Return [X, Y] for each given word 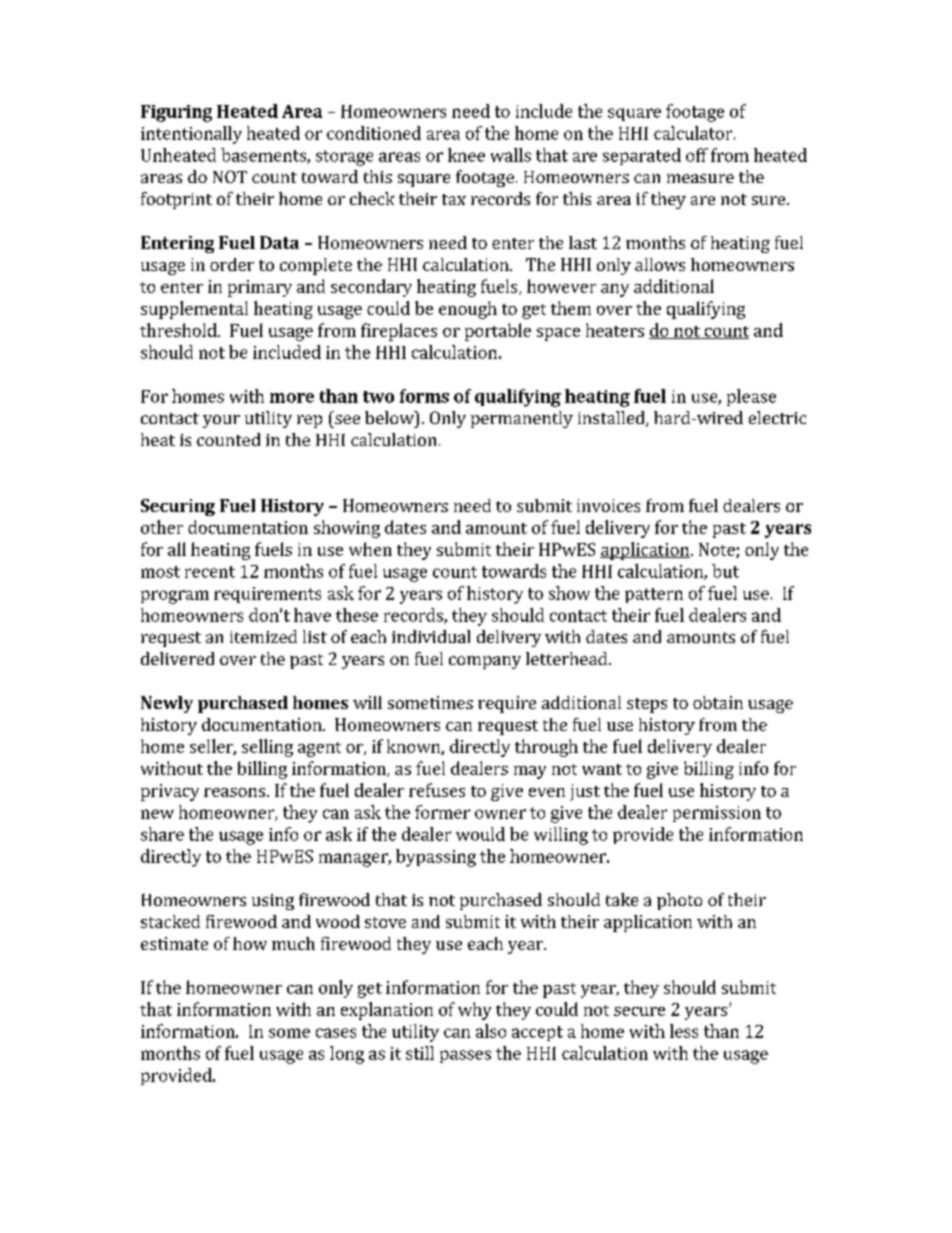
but [725, 571]
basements [264, 156]
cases [336, 1033]
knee [466, 155]
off [697, 155]
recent [210, 572]
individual [431, 636]
